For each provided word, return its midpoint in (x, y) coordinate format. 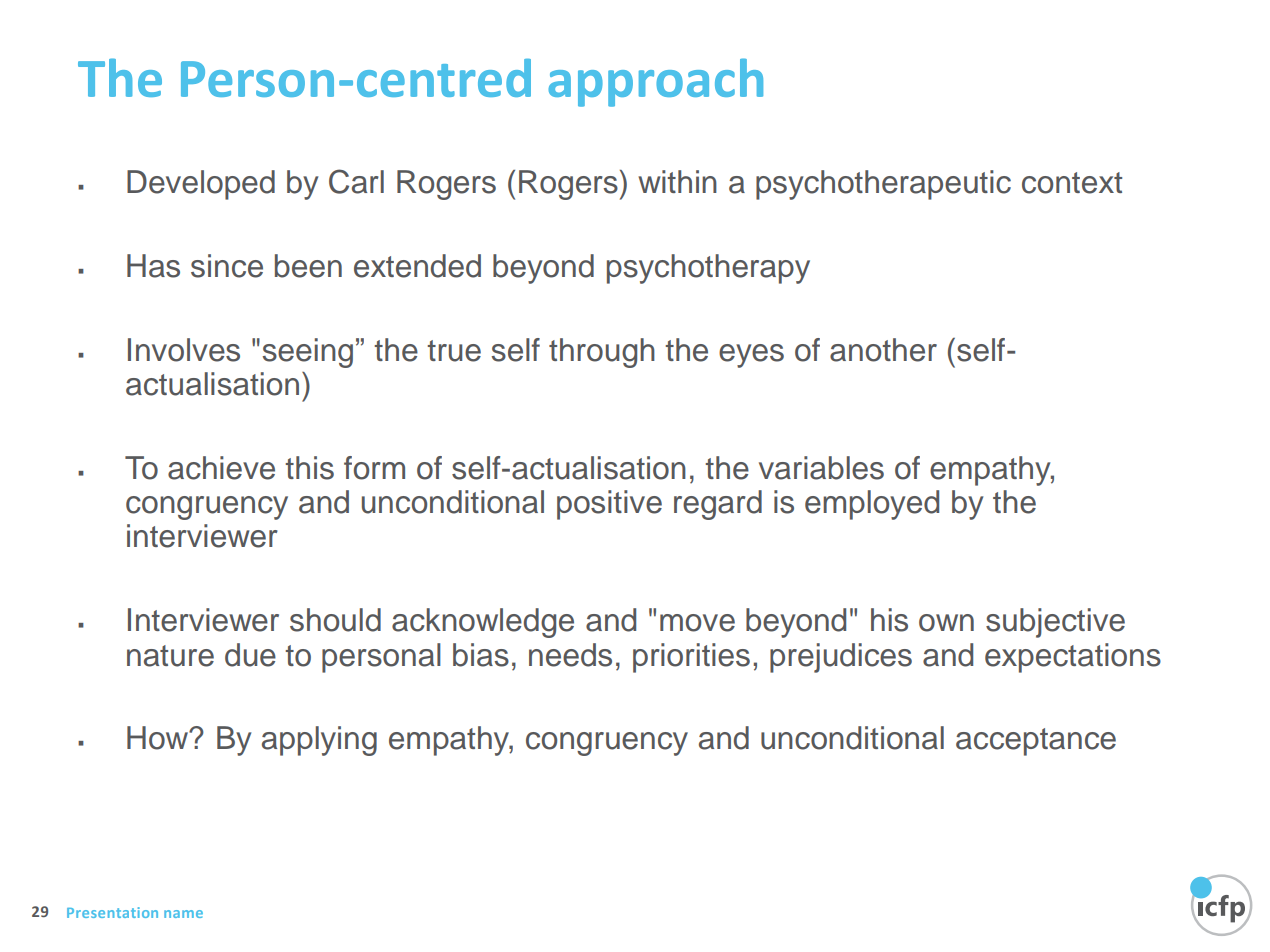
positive (609, 505)
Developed (201, 185)
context (1072, 183)
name (183, 914)
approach (655, 82)
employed (872, 505)
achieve (221, 468)
